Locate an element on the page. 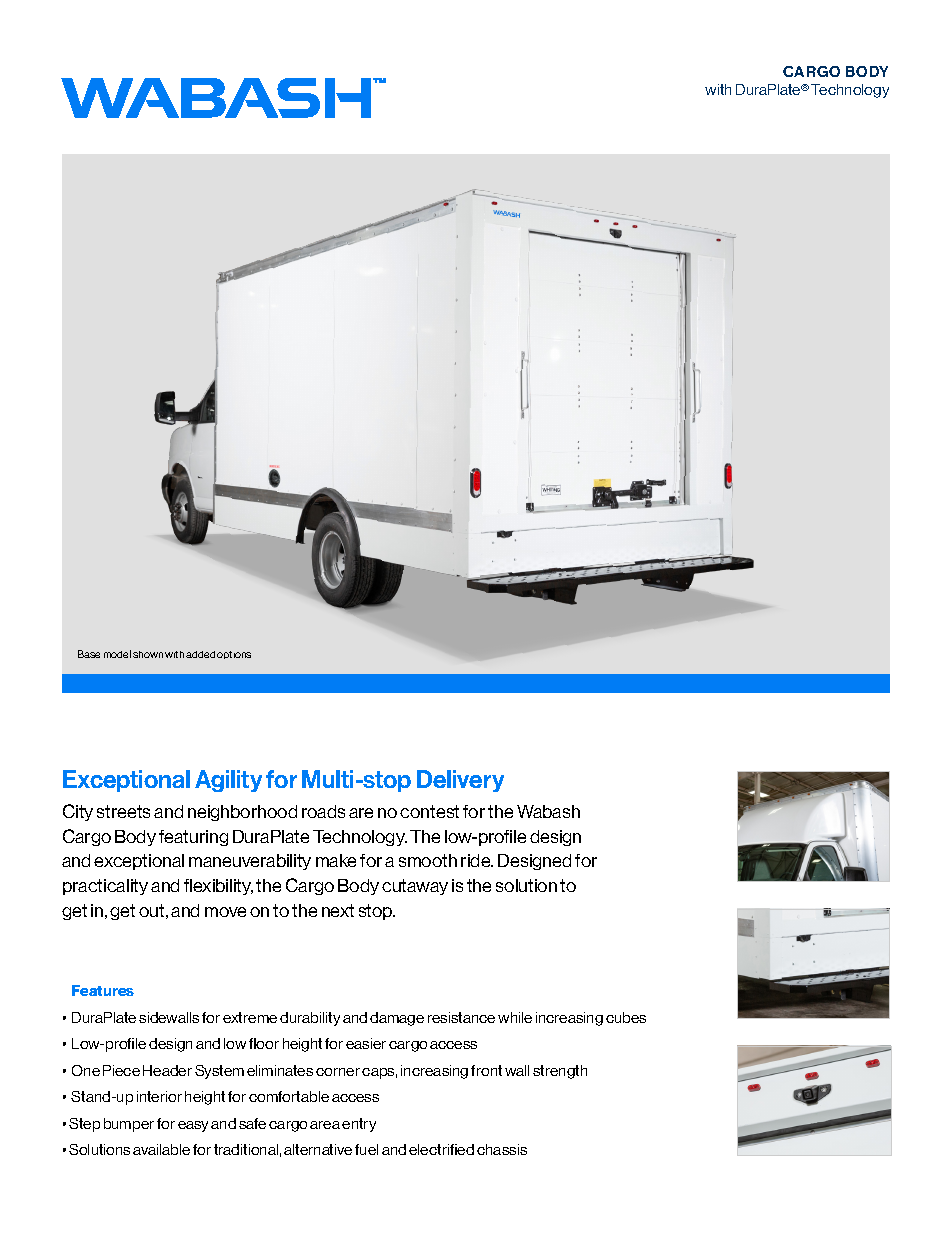 This document has width=952, height=1233. Features is located at coordinates (103, 990).
